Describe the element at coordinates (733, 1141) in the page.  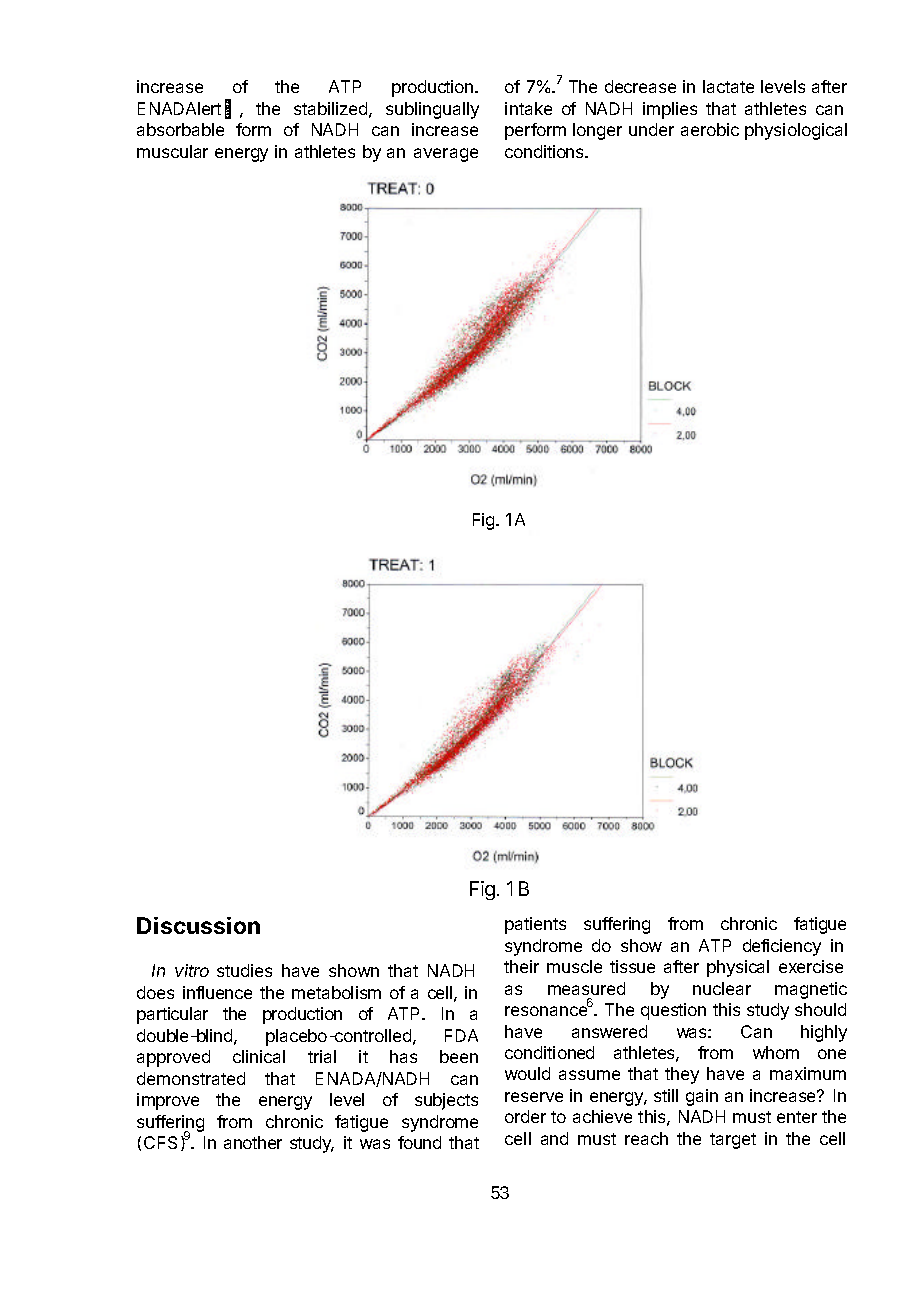
I see `target` at that location.
